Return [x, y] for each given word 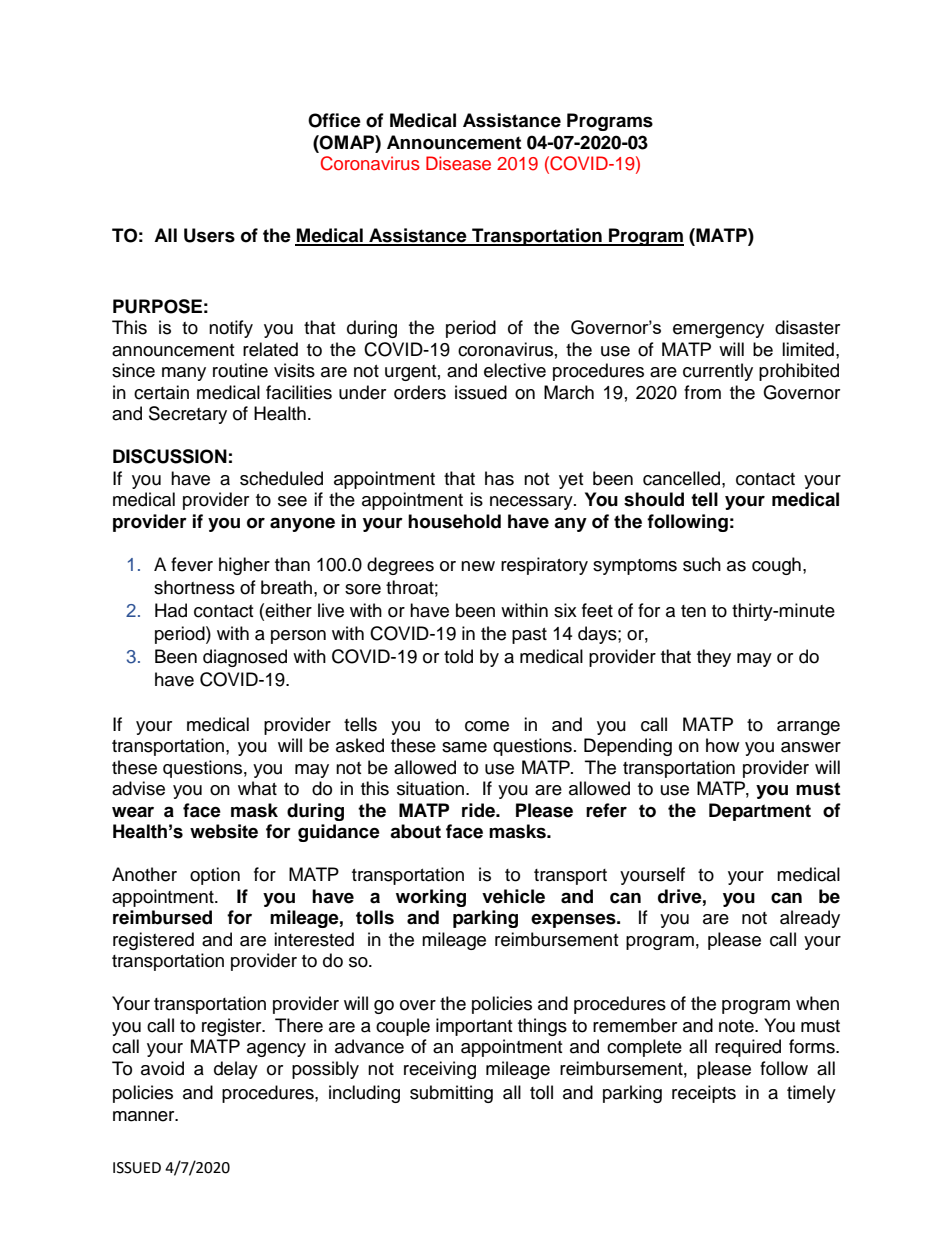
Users [209, 235]
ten [693, 611]
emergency [718, 331]
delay [236, 1070]
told [458, 656]
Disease [458, 163]
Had [171, 610]
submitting [451, 1094]
